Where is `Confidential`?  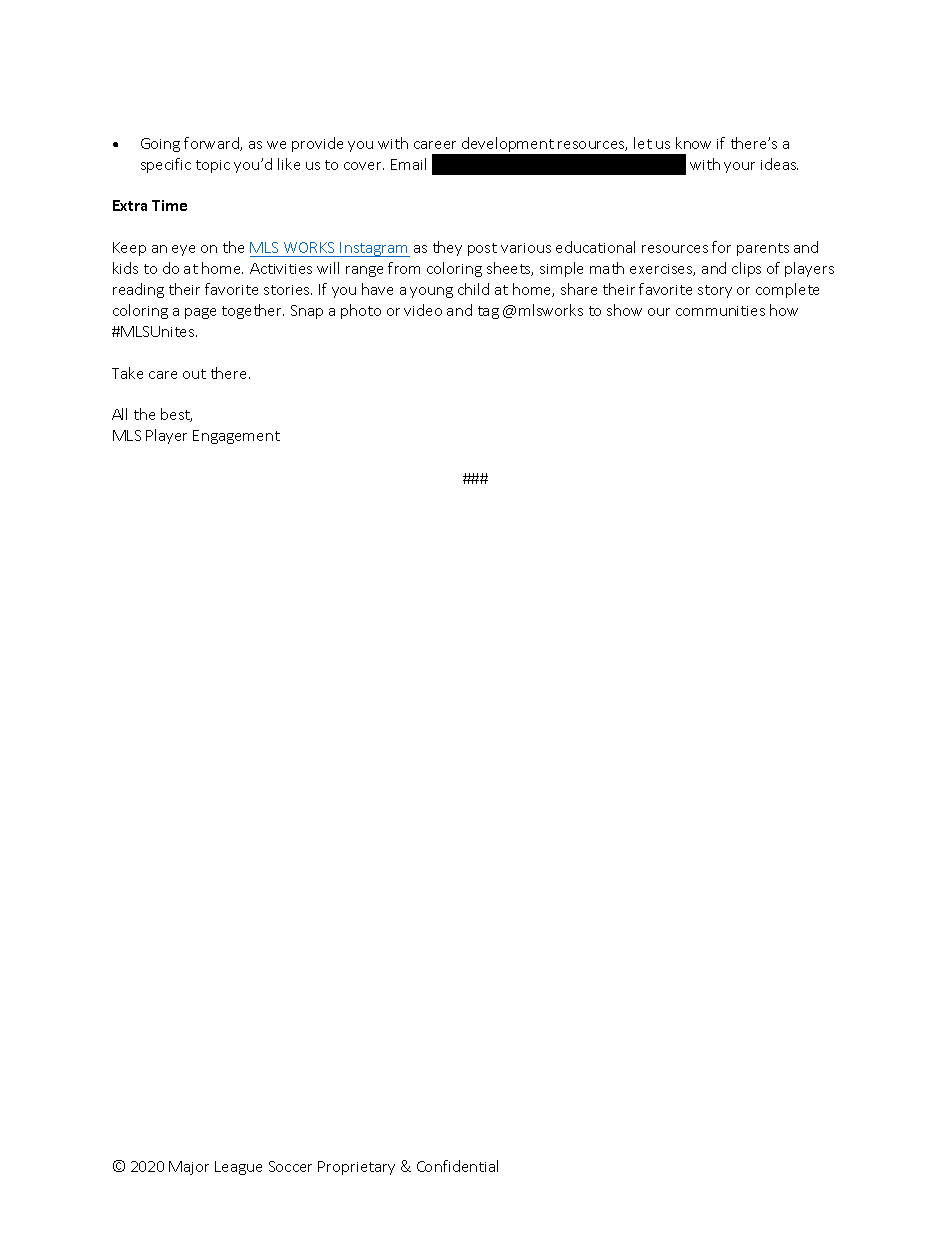
Confidential is located at coordinates (457, 1166).
